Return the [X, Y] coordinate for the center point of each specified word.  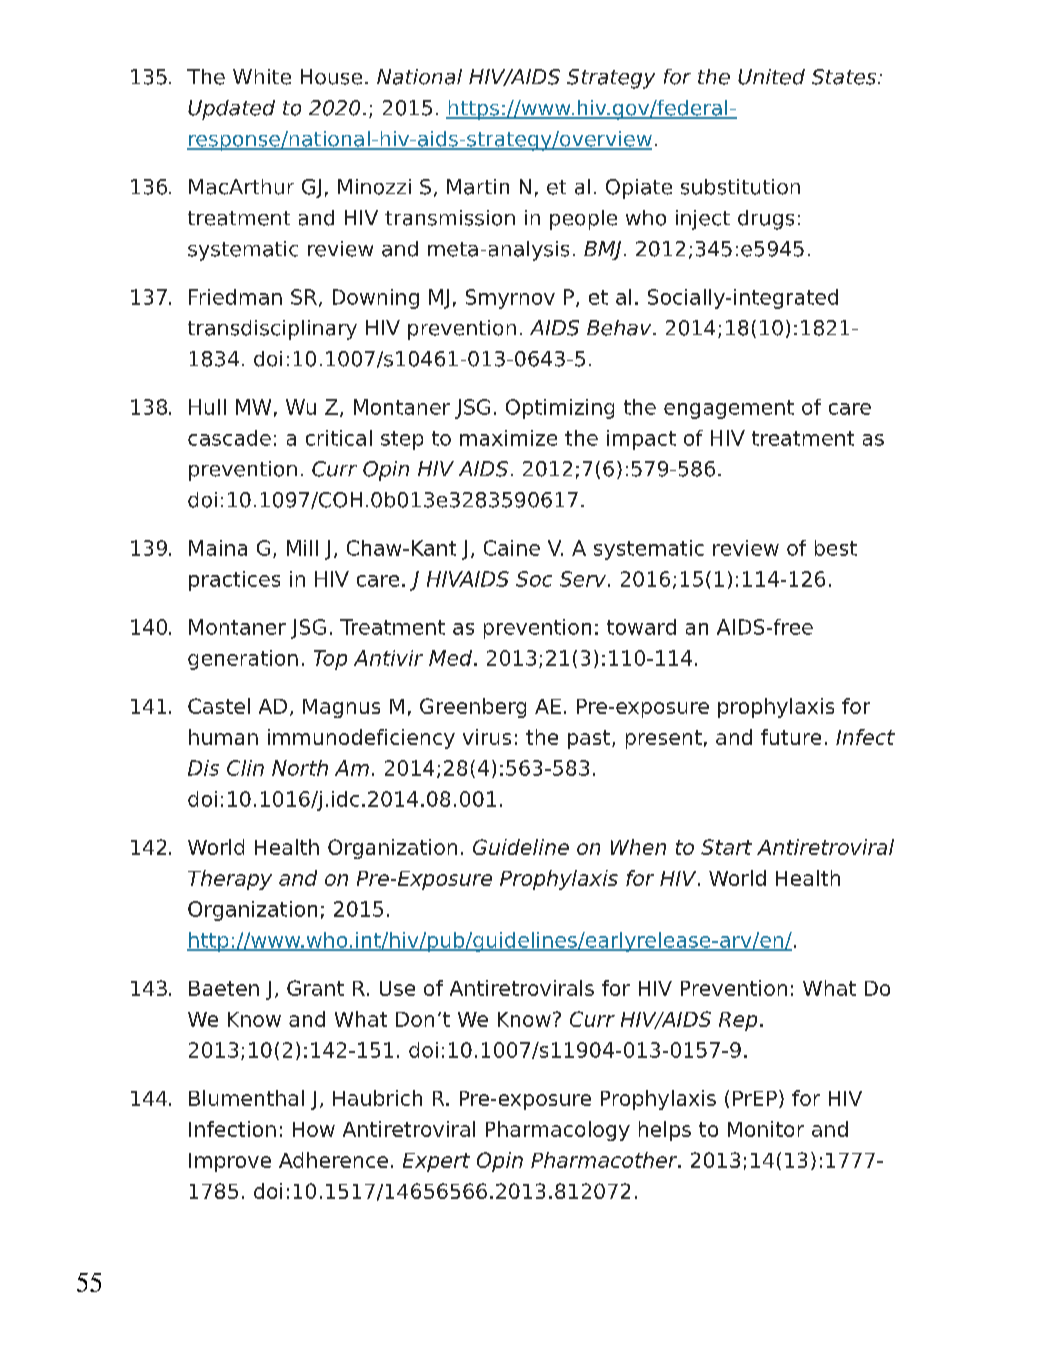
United [771, 77]
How [314, 1129]
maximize [508, 438]
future [791, 737]
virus [487, 737]
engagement [729, 409]
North [300, 768]
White [262, 77]
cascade [229, 438]
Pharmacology [558, 1131]
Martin [478, 187]
